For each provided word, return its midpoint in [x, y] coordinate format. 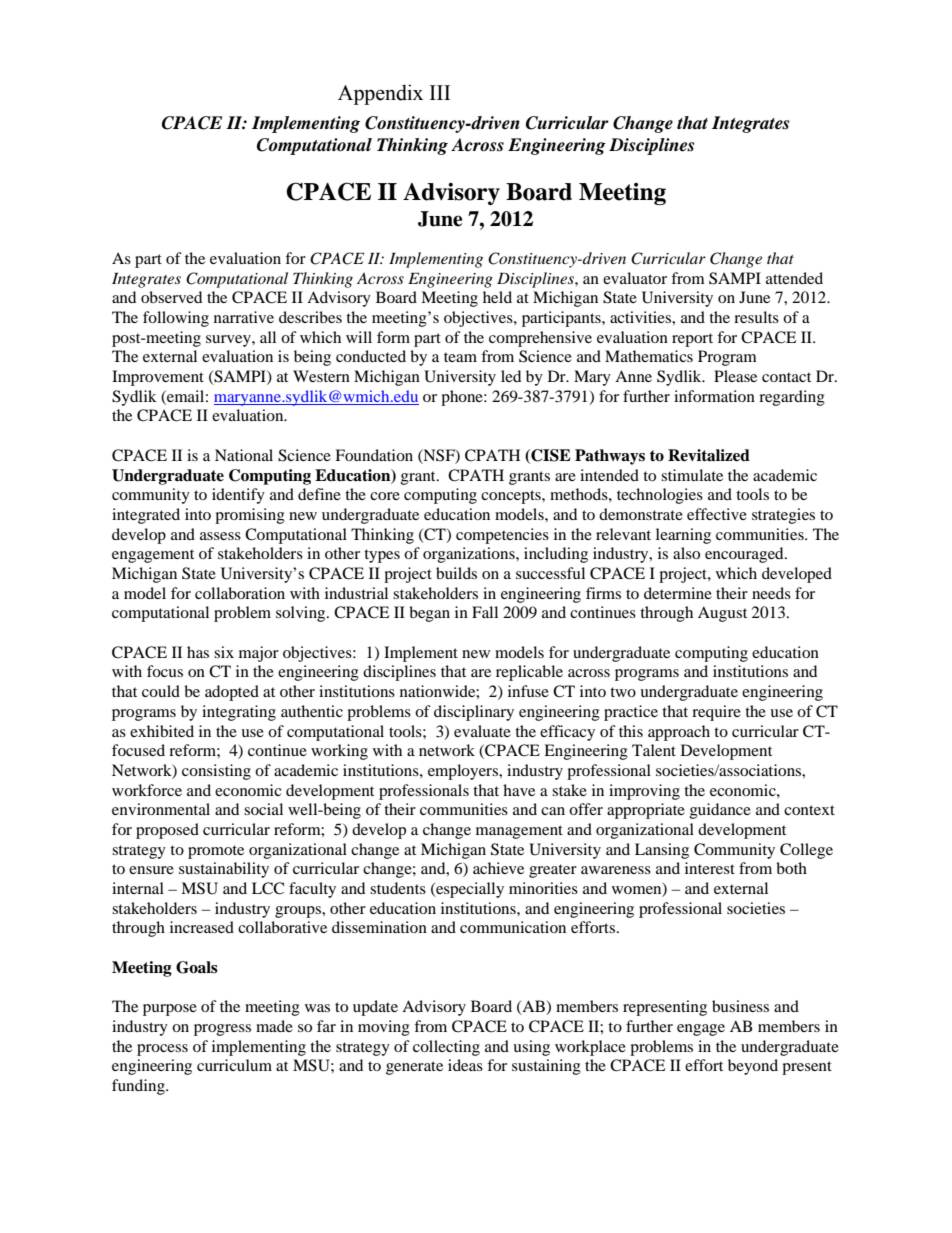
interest [710, 868]
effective [717, 514]
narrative [244, 317]
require [716, 713]
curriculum [234, 1065]
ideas [465, 1065]
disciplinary [474, 713]
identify [238, 496]
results [756, 317]
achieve [498, 868]
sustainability [224, 870]
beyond [753, 1067]
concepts [512, 497]
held [497, 297]
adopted [232, 693]
